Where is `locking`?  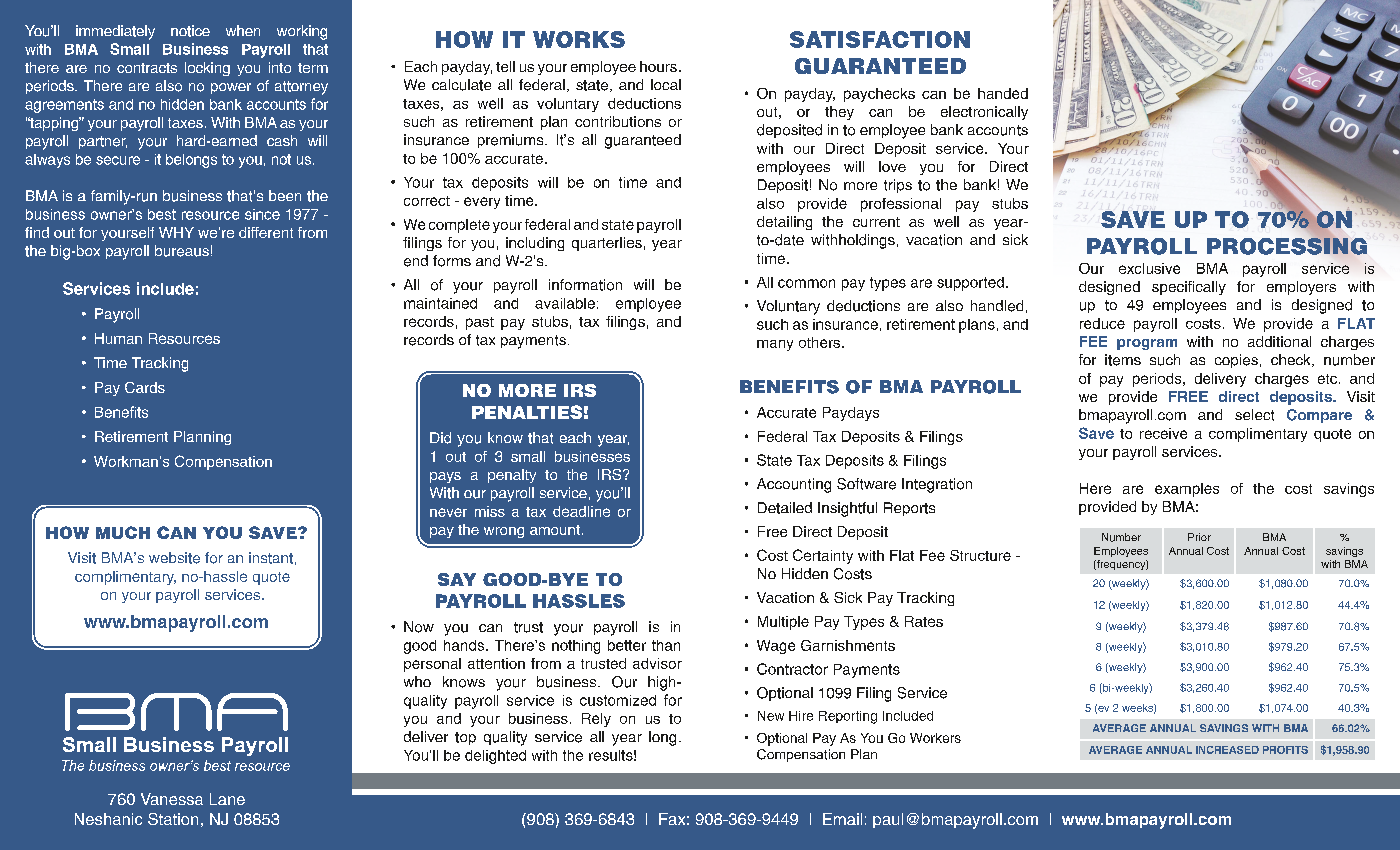
locking is located at coordinates (207, 69).
